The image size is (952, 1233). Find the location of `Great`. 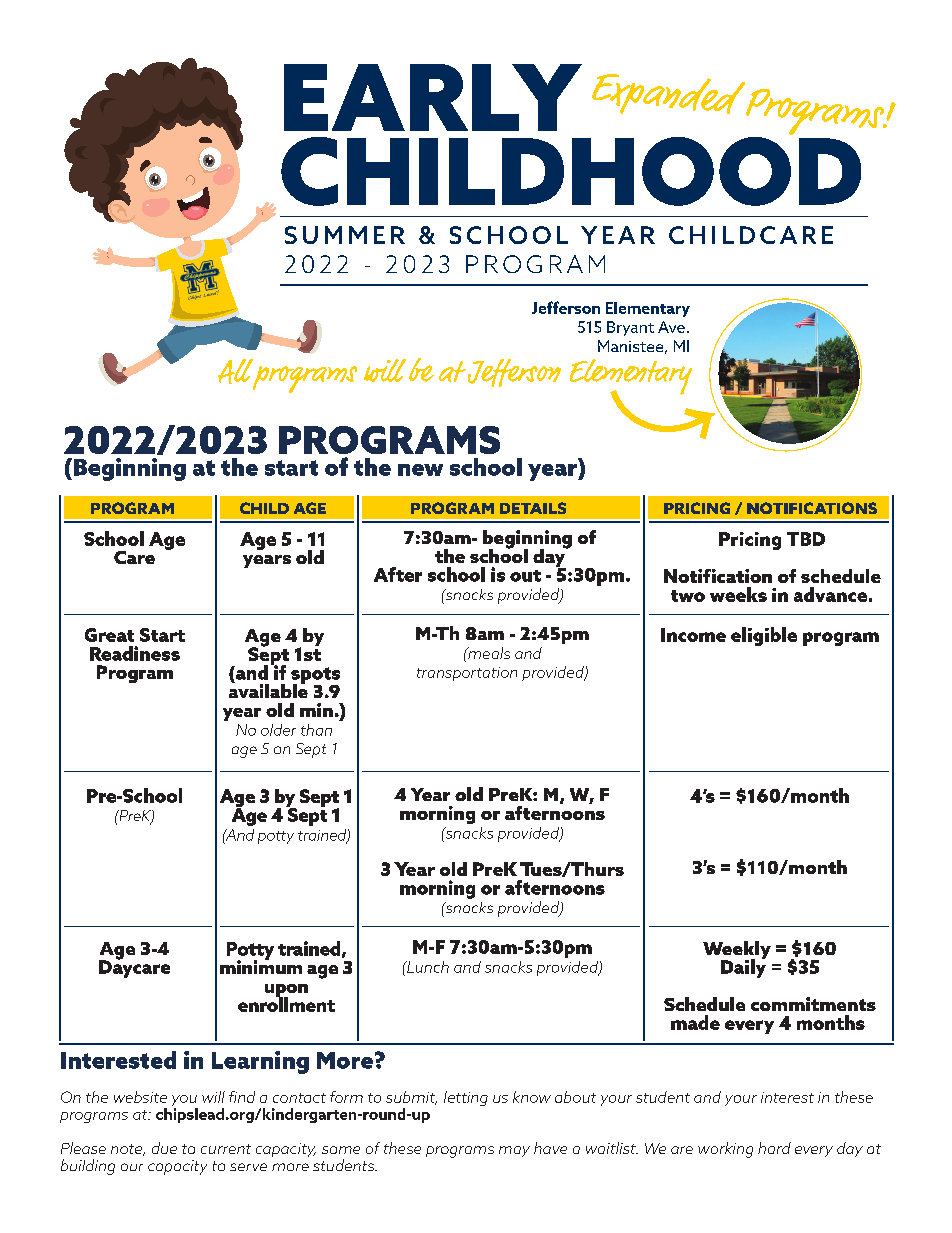

Great is located at coordinates (109, 635).
